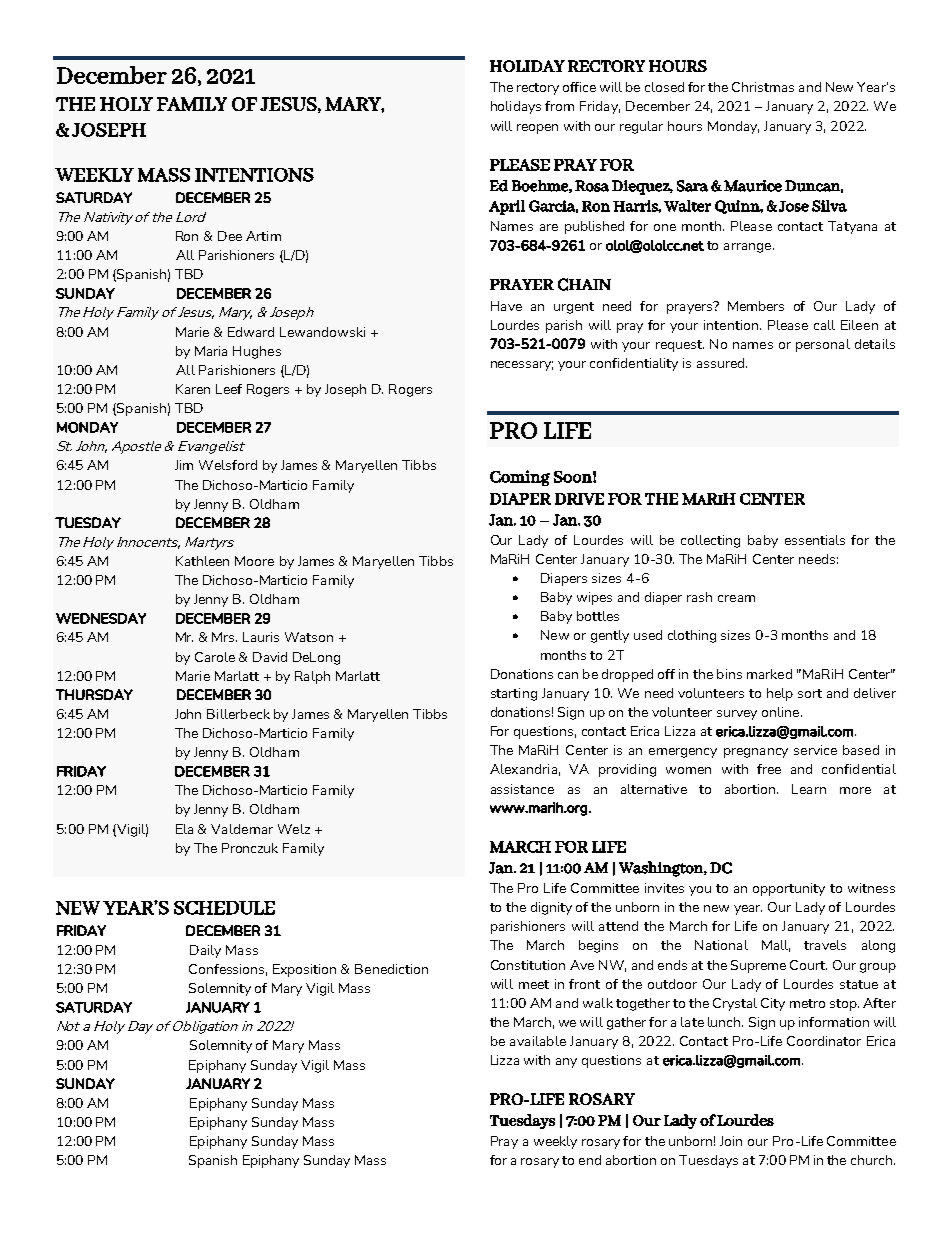 The height and width of the screenshot is (1233, 952). What do you see at coordinates (514, 694) in the screenshot?
I see `starting` at bounding box center [514, 694].
